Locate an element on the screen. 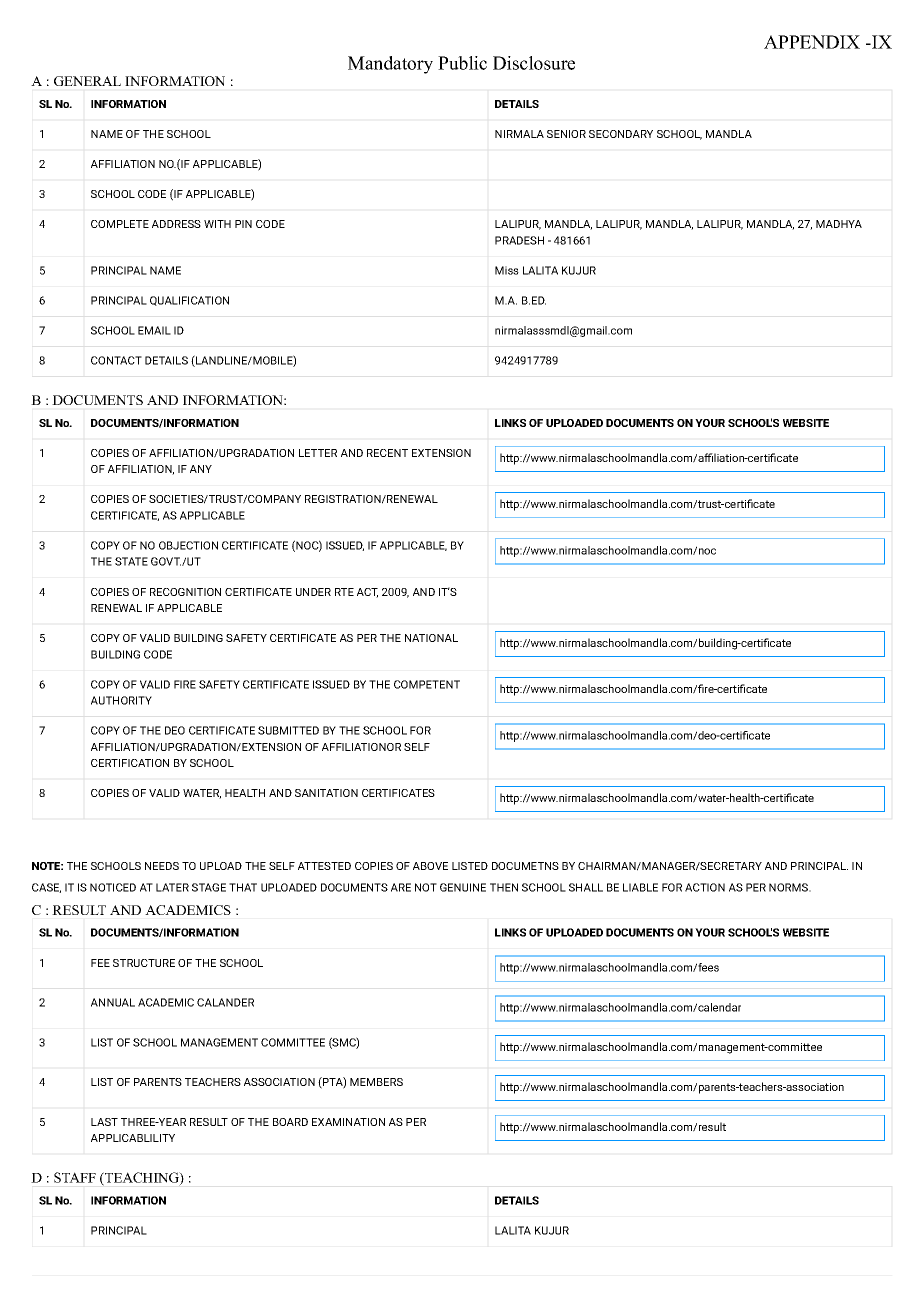 This screenshot has height=1308, width=924. NATIONAL is located at coordinates (431, 638).
